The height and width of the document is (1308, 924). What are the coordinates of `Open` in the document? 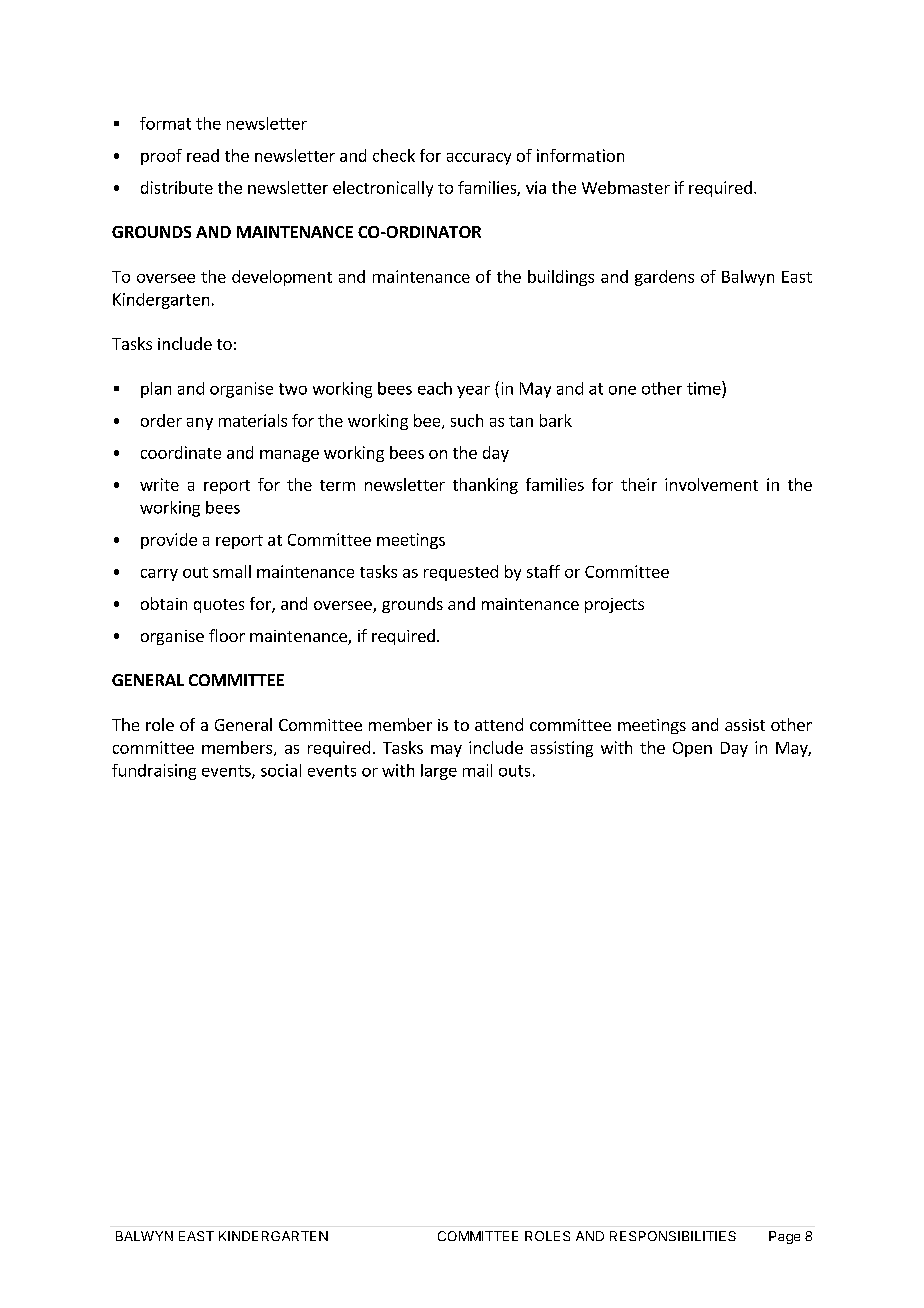 It's located at (692, 749).
